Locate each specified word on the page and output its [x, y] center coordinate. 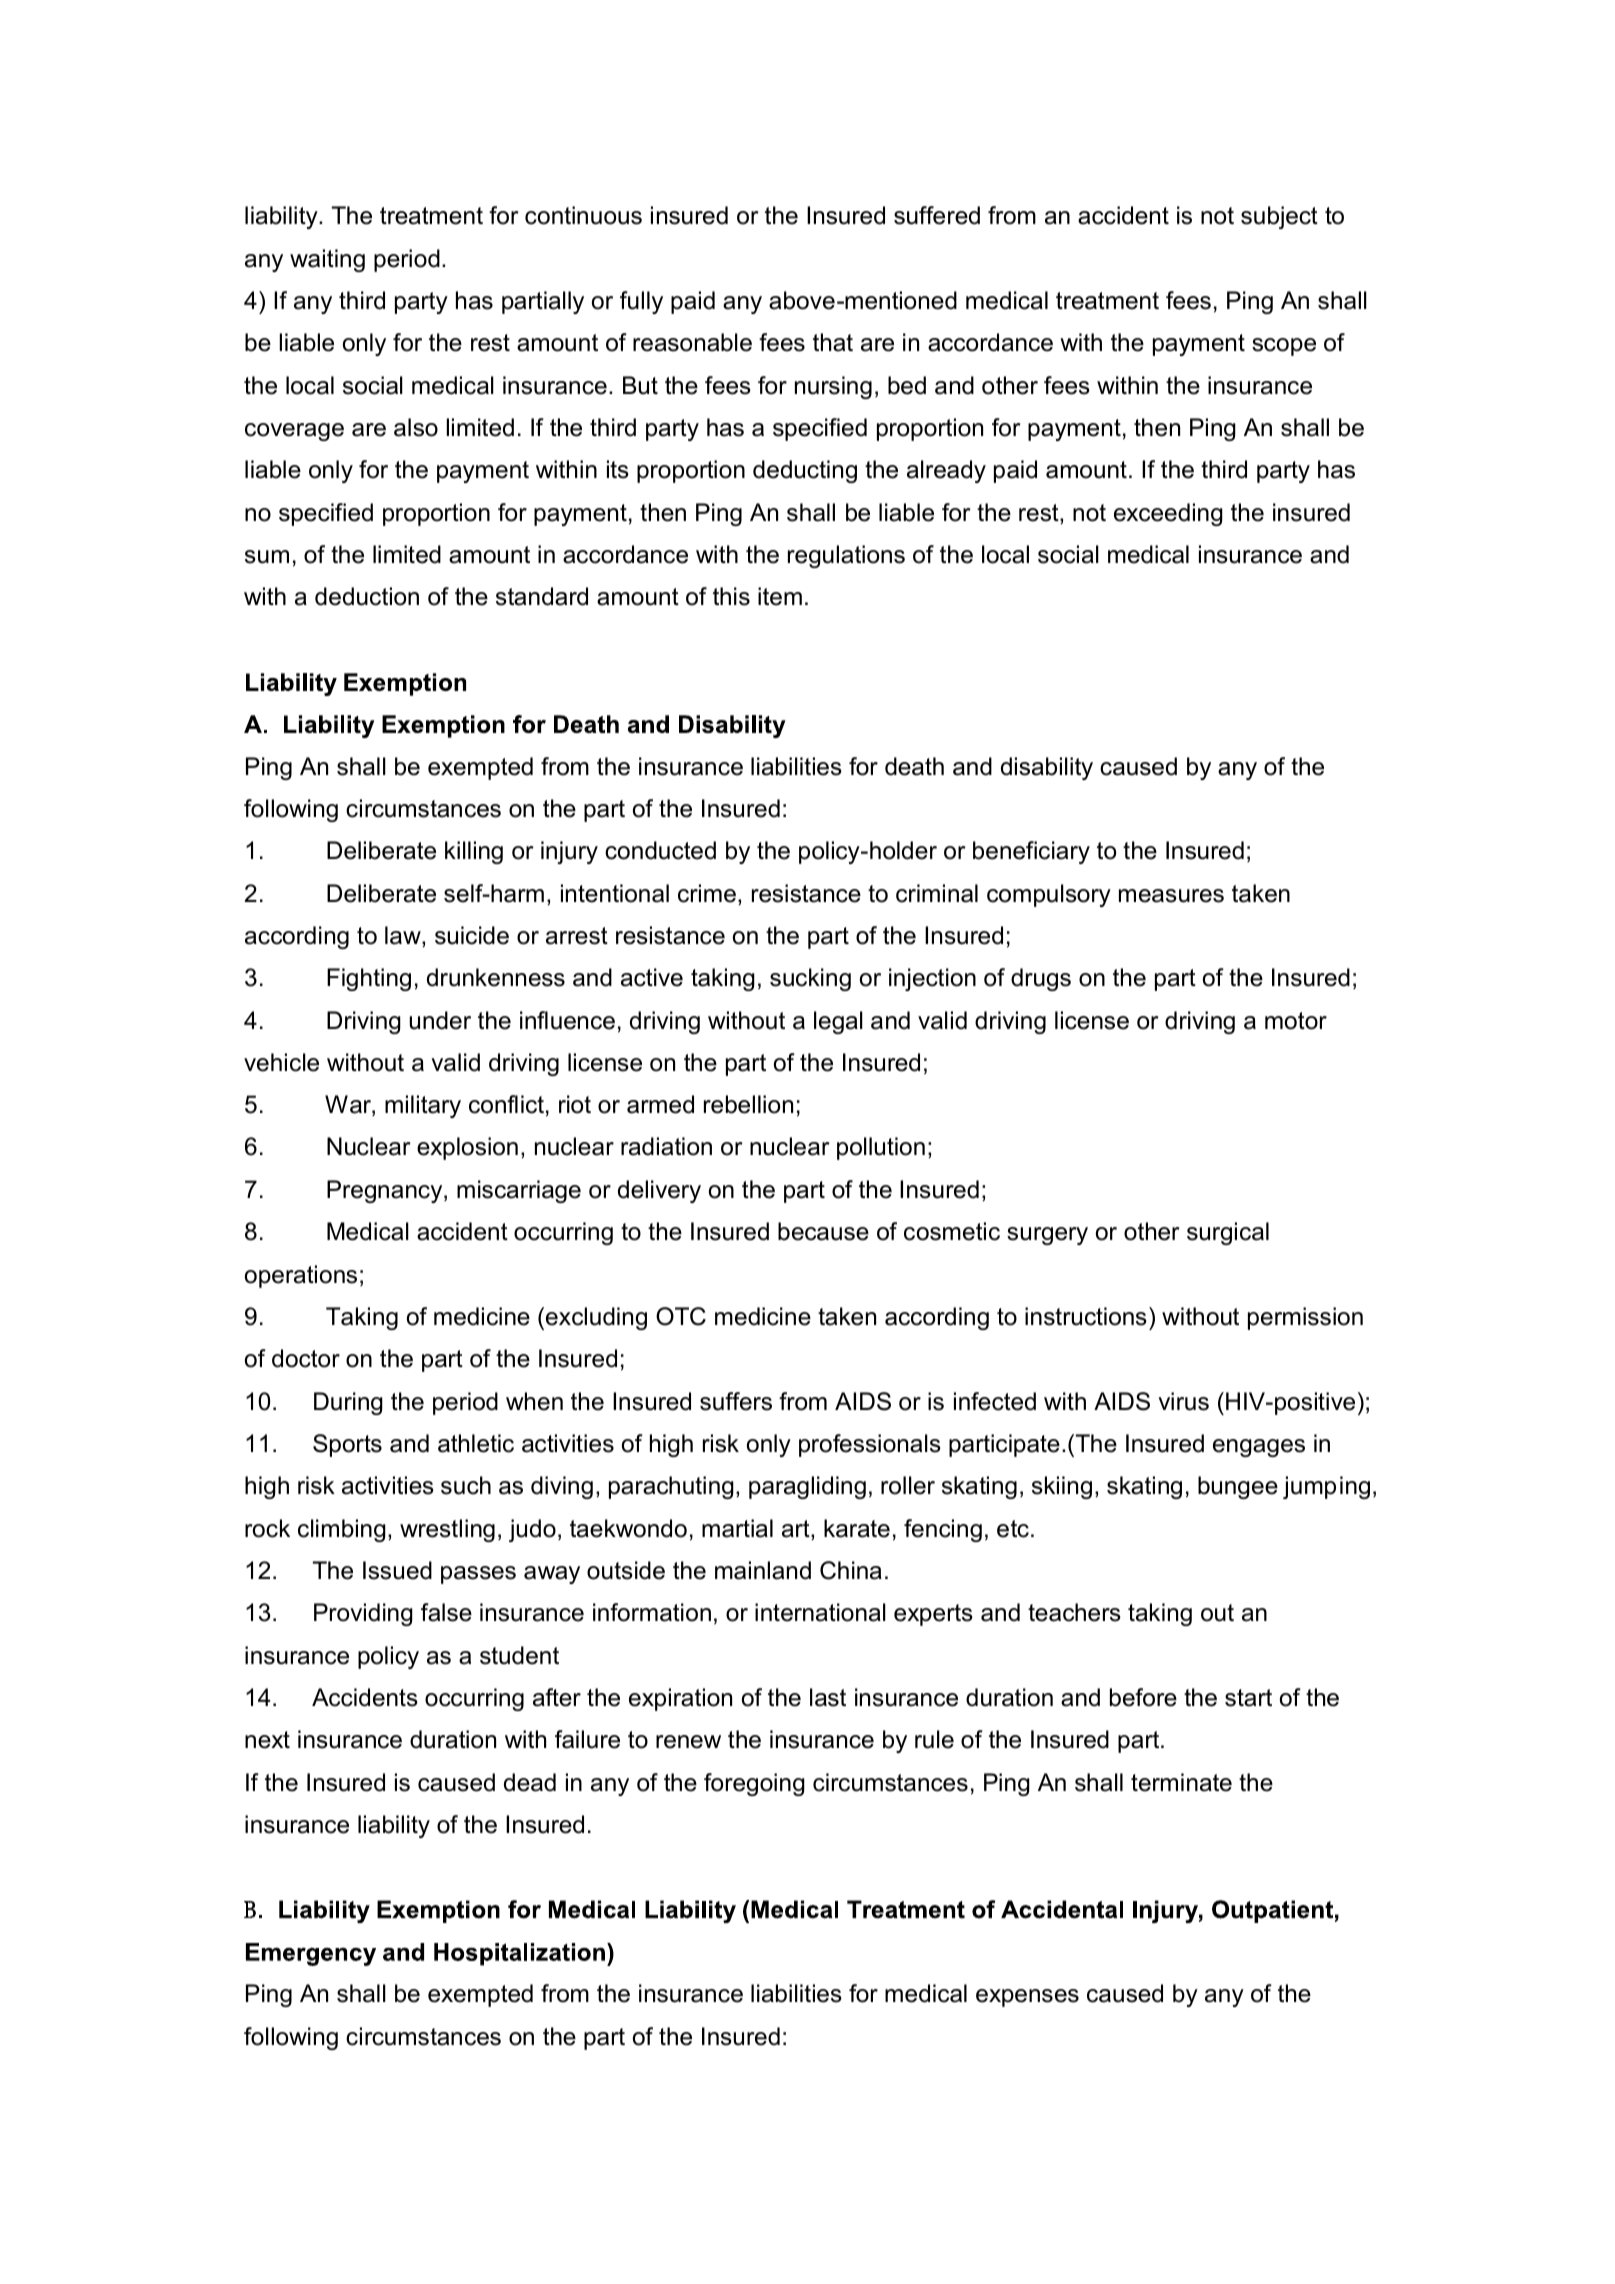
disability [1047, 768]
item [780, 596]
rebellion [748, 1104]
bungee [1238, 1487]
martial [737, 1528]
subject [1279, 217]
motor [1296, 1021]
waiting [327, 260]
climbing [342, 1530]
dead [530, 1782]
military [423, 1106]
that [833, 342]
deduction [367, 596]
